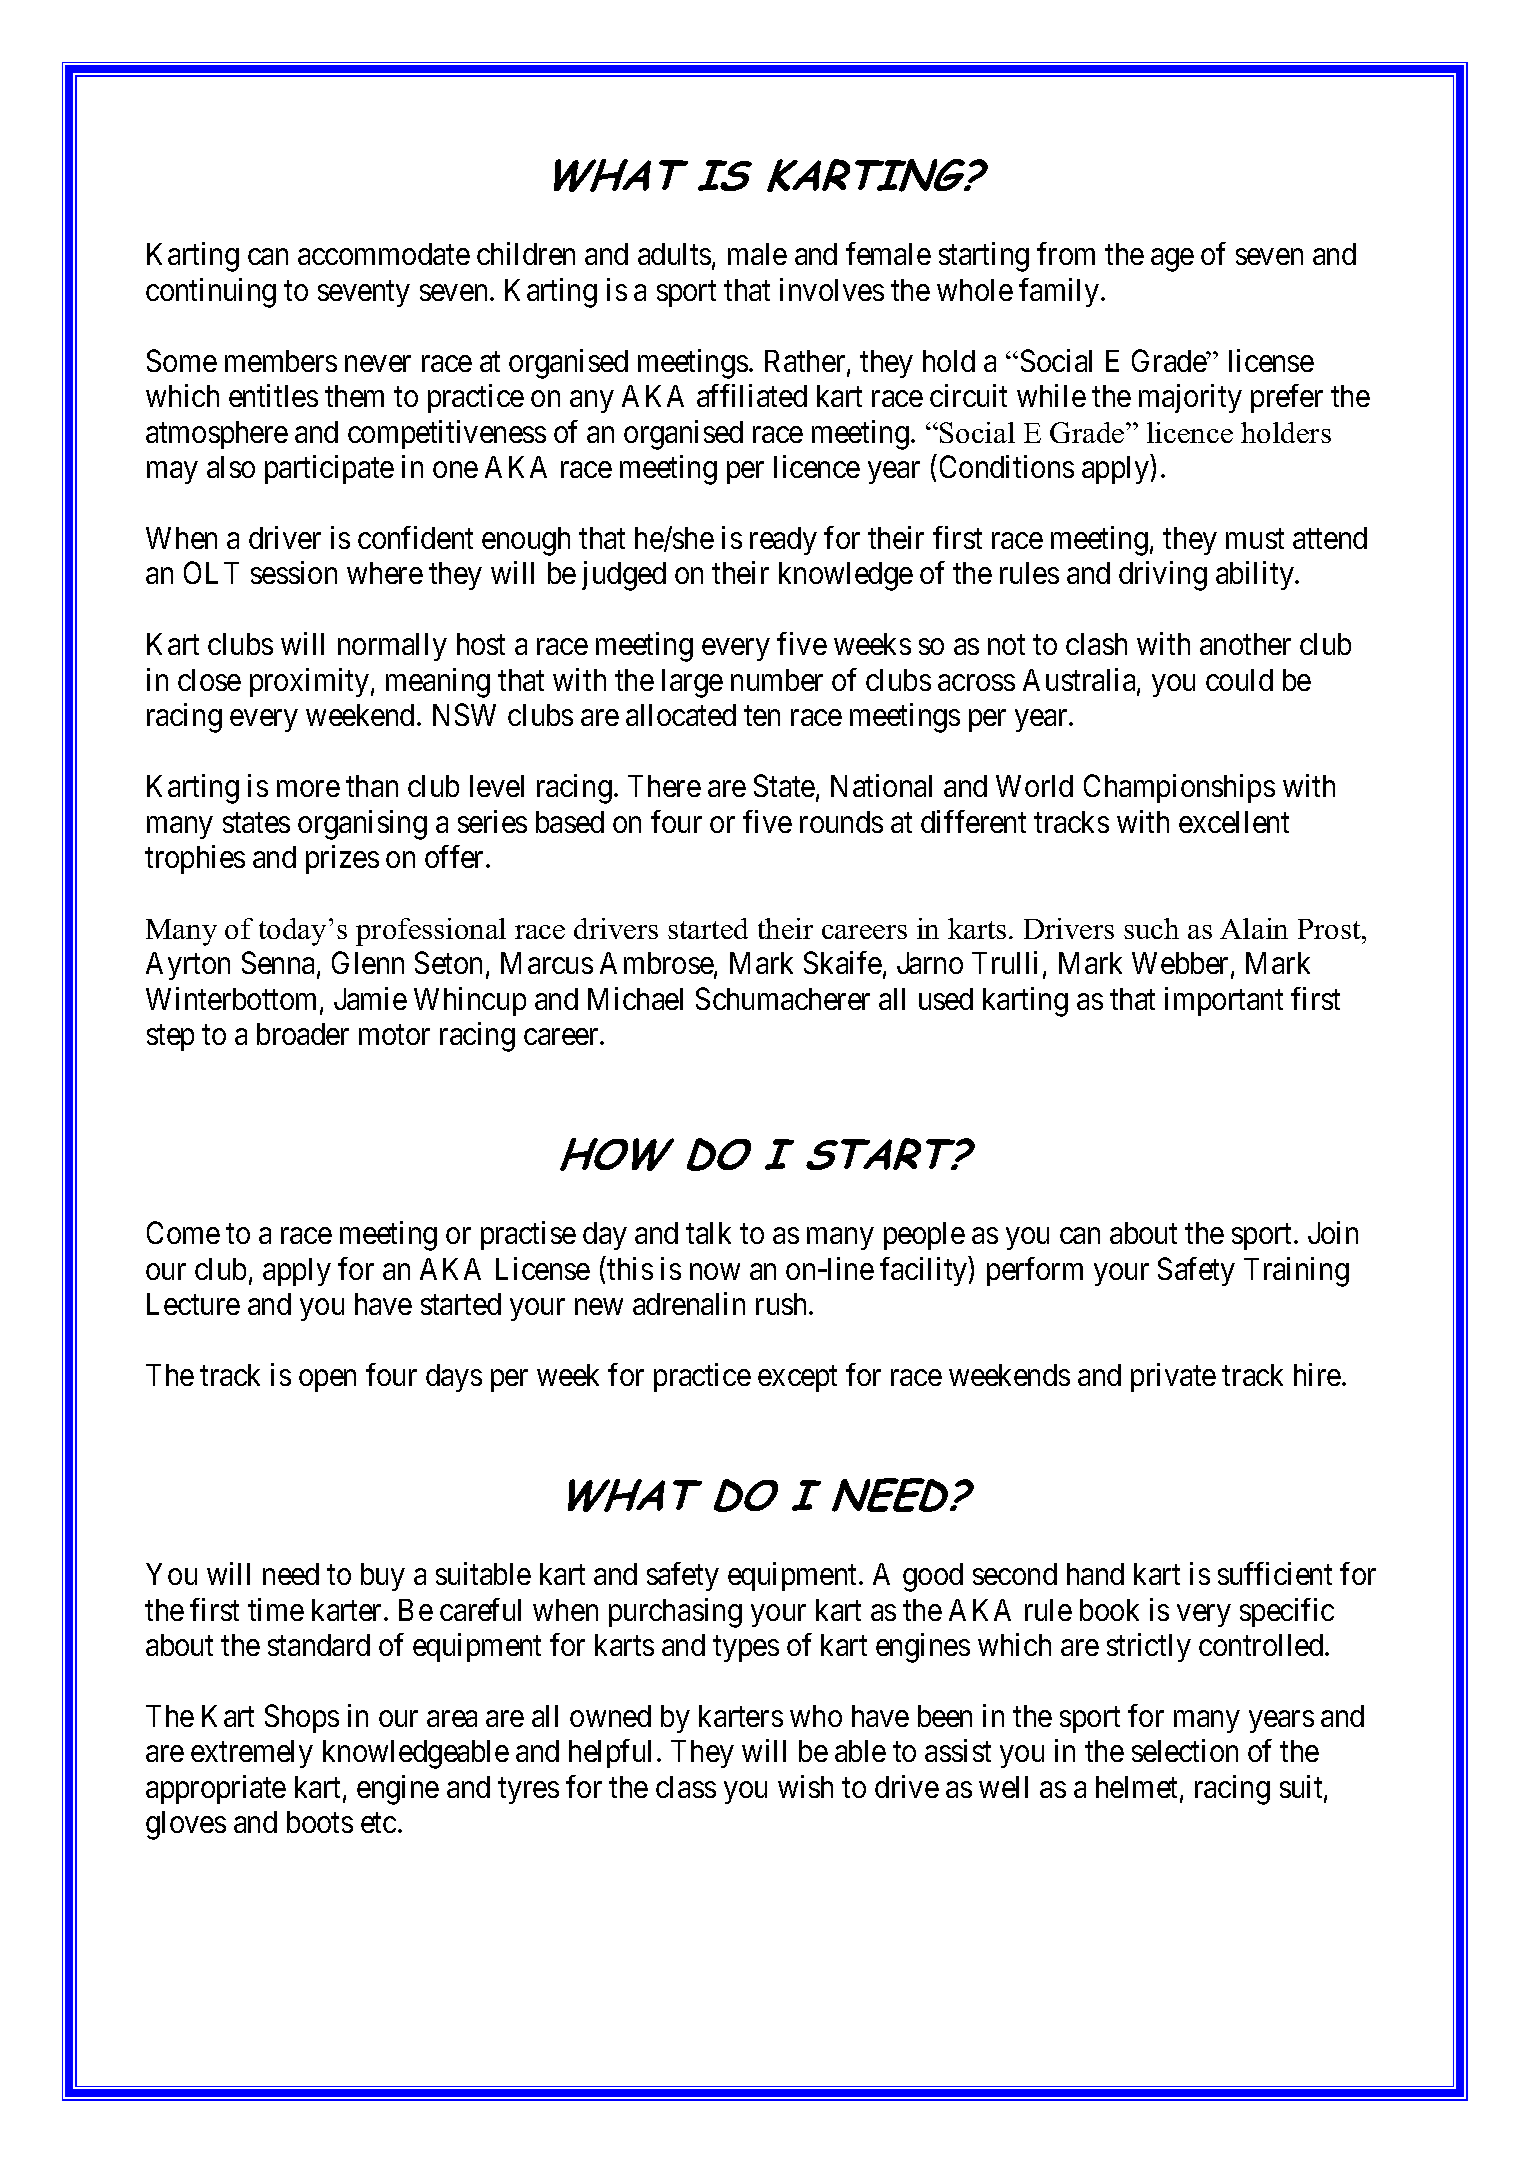  Describe the element at coordinates (211, 293) in the image. I see `continuing` at that location.
